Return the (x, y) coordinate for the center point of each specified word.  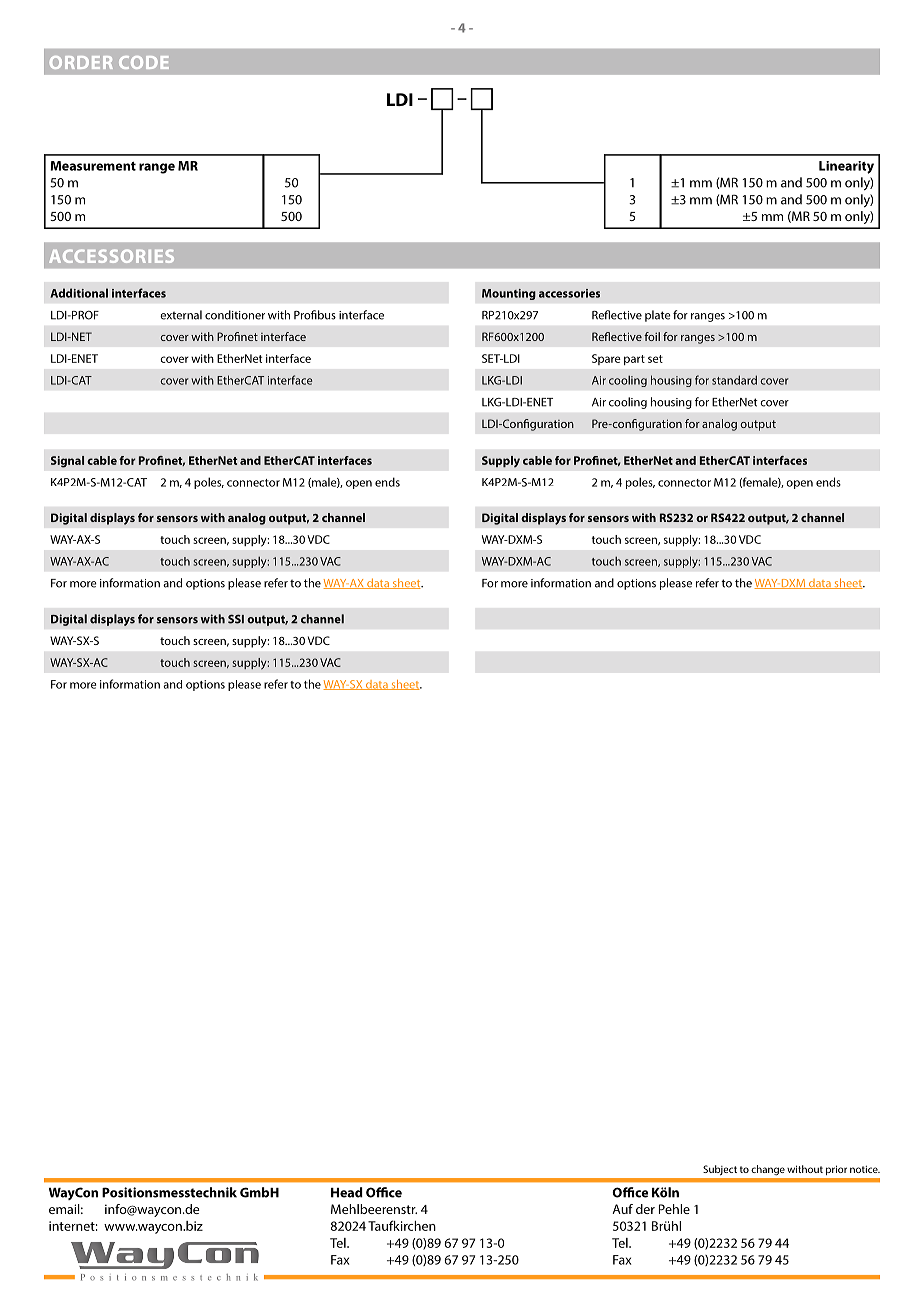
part (634, 360)
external (181, 315)
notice (865, 1169)
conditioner (235, 315)
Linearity (846, 167)
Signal (67, 462)
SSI (236, 619)
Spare (606, 359)
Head (347, 1192)
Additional (79, 293)
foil (652, 336)
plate (658, 316)
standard (734, 380)
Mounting (509, 294)
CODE (144, 62)
